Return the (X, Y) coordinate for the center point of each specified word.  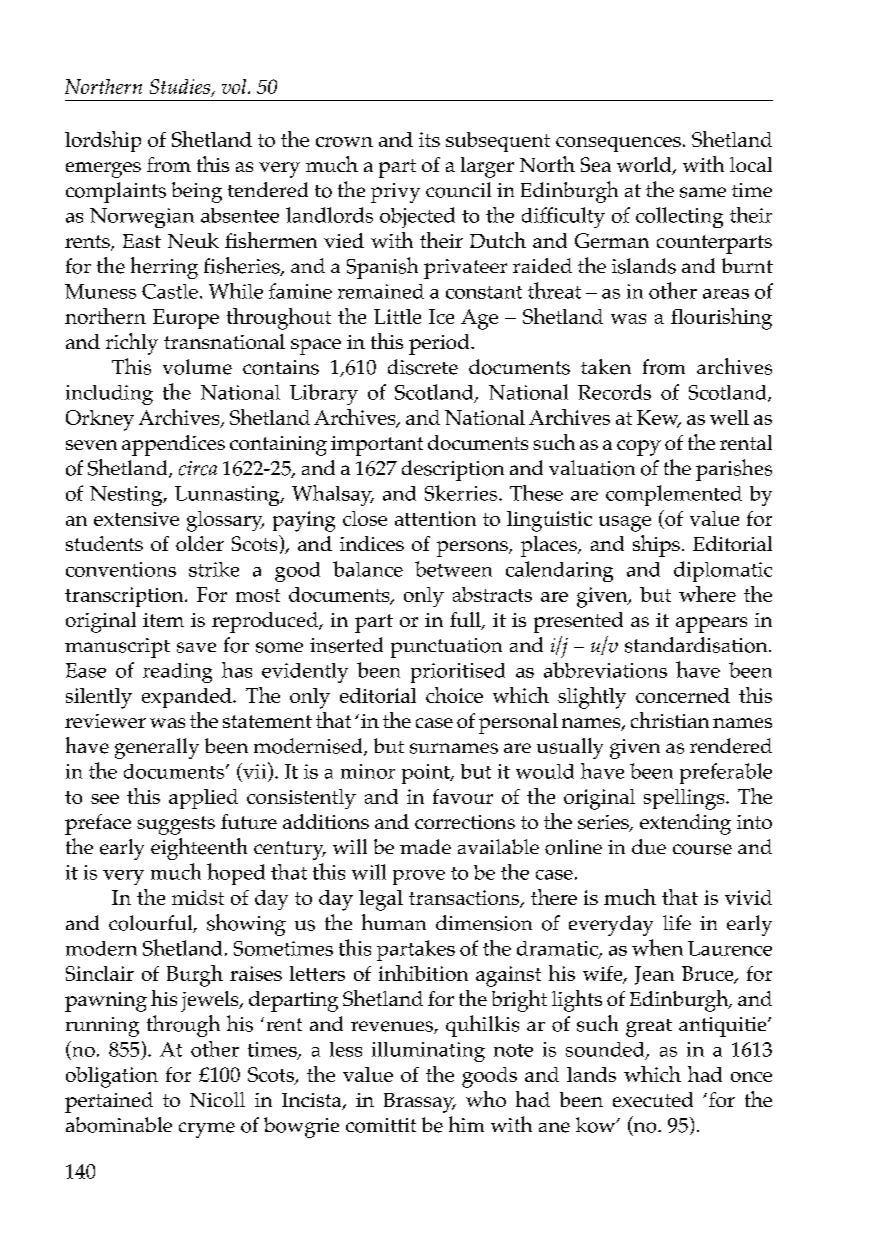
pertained (109, 1102)
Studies (181, 88)
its (429, 139)
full (466, 621)
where (707, 594)
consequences (618, 144)
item (163, 620)
